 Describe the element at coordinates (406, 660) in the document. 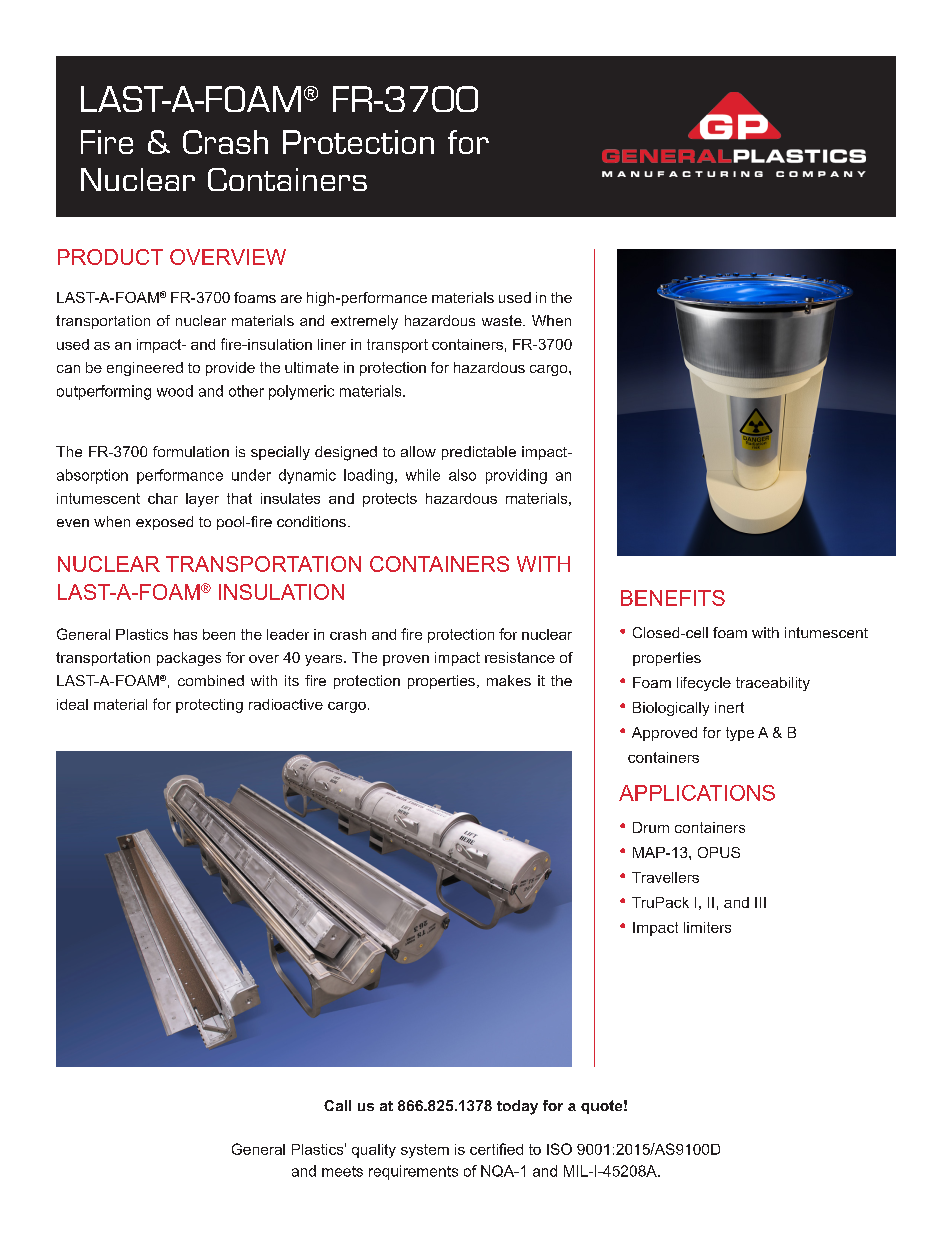

I see `proven` at that location.
